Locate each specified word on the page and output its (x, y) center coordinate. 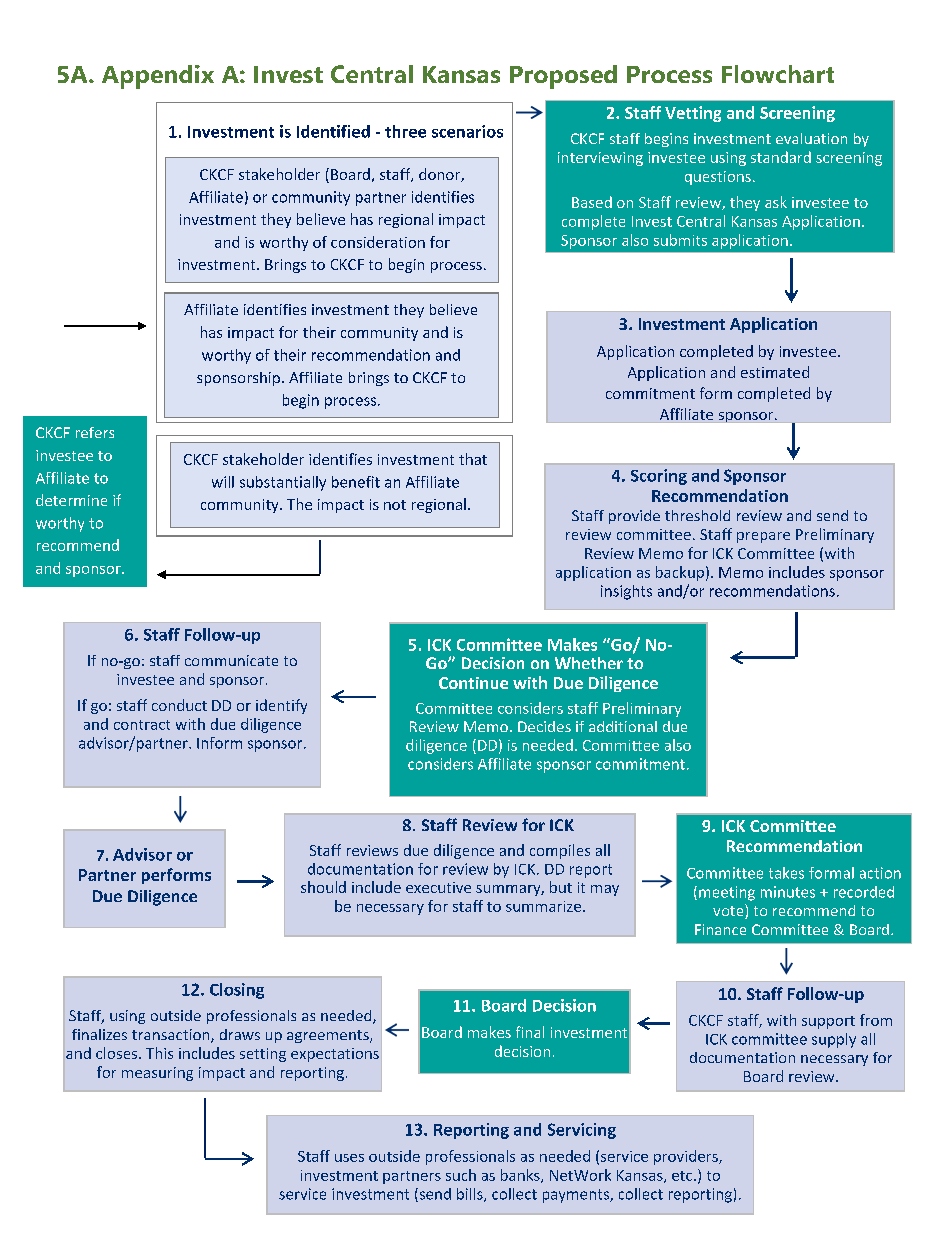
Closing (237, 991)
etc (683, 1176)
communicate (231, 660)
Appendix (158, 77)
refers (95, 432)
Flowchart (778, 74)
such (461, 1175)
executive (438, 887)
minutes (788, 892)
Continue (473, 683)
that (473, 459)
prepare (763, 537)
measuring (157, 1074)
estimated (775, 372)
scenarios (467, 131)
